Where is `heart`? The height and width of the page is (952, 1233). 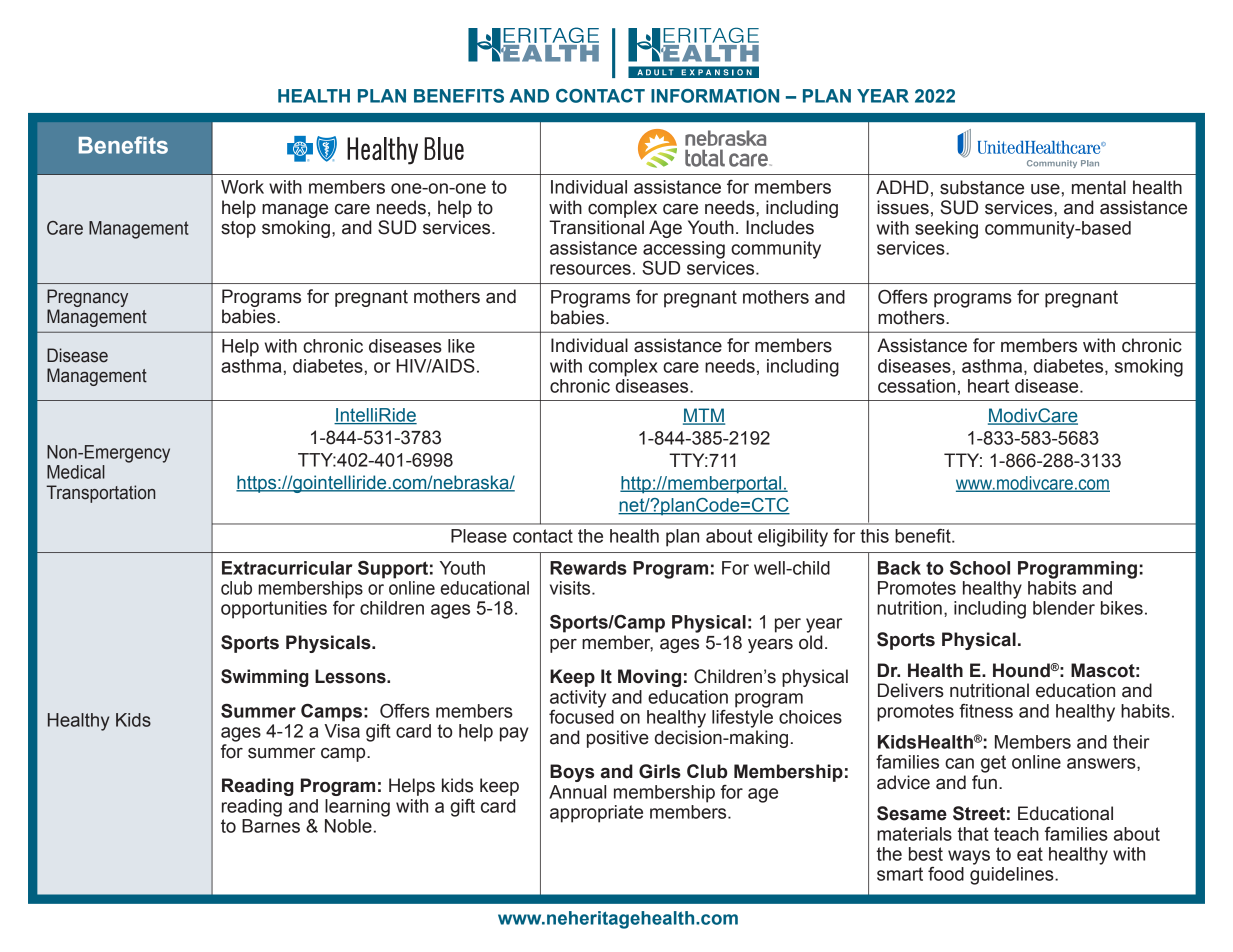 heart is located at coordinates (988, 386).
